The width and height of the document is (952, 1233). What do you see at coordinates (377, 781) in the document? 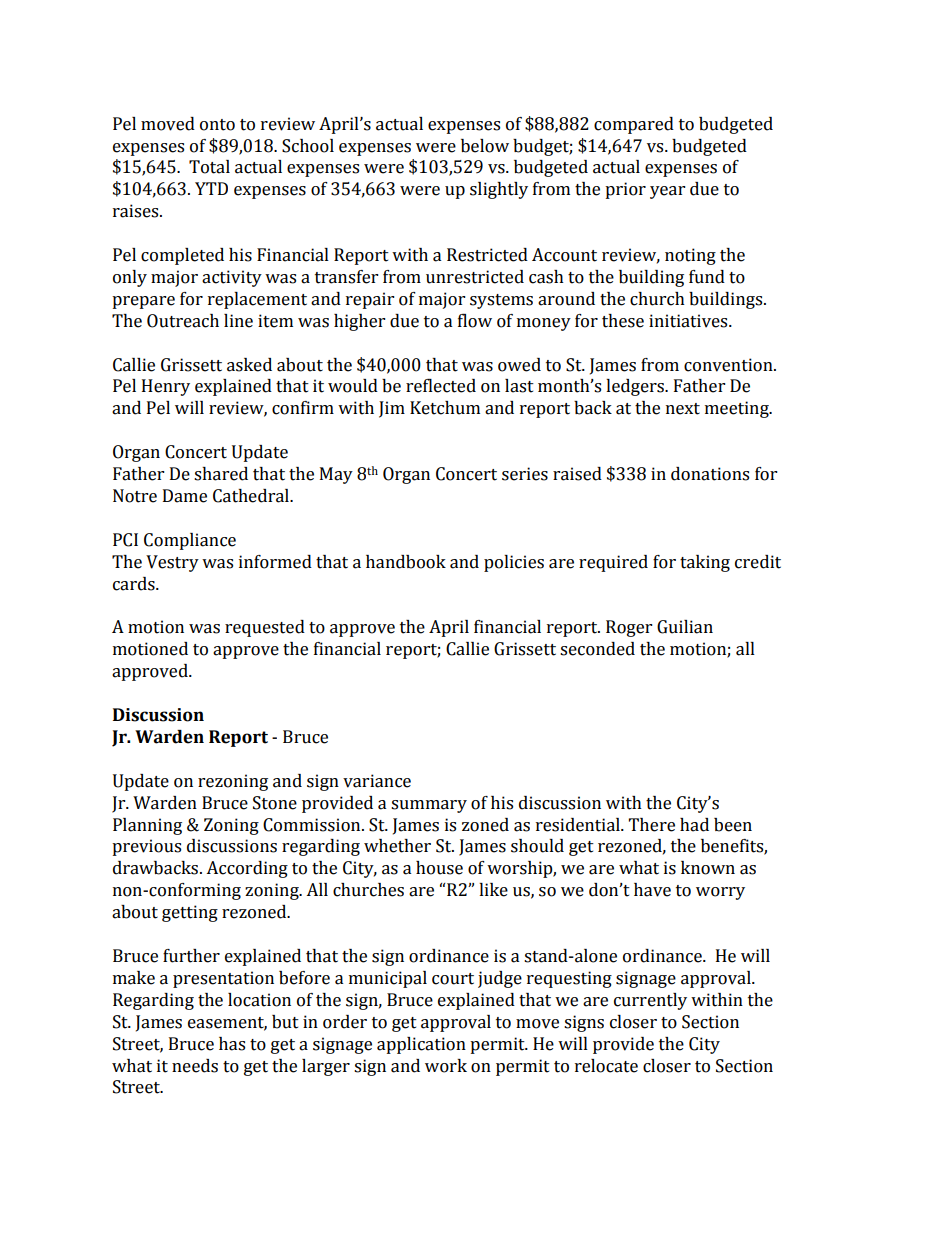
I see `variance` at bounding box center [377, 781].
